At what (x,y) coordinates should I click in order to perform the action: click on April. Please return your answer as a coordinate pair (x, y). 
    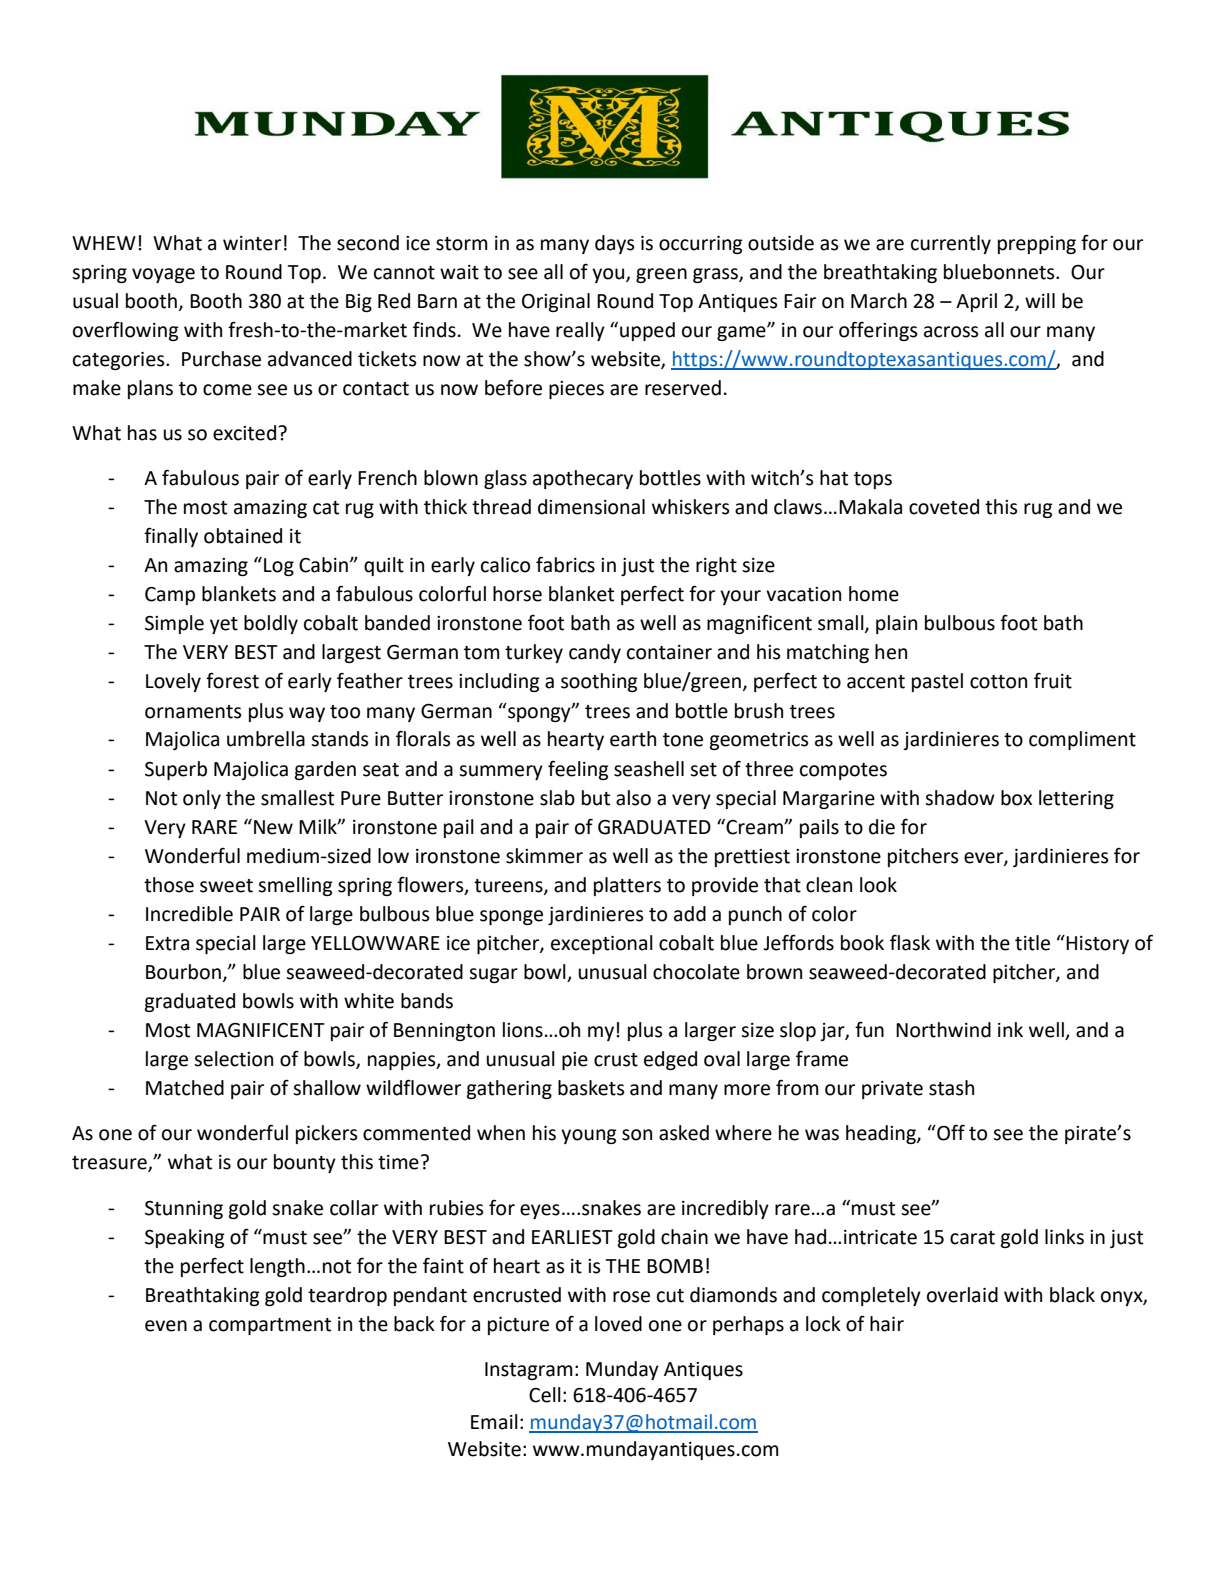
    Looking at the image, I should click on (976, 302).
